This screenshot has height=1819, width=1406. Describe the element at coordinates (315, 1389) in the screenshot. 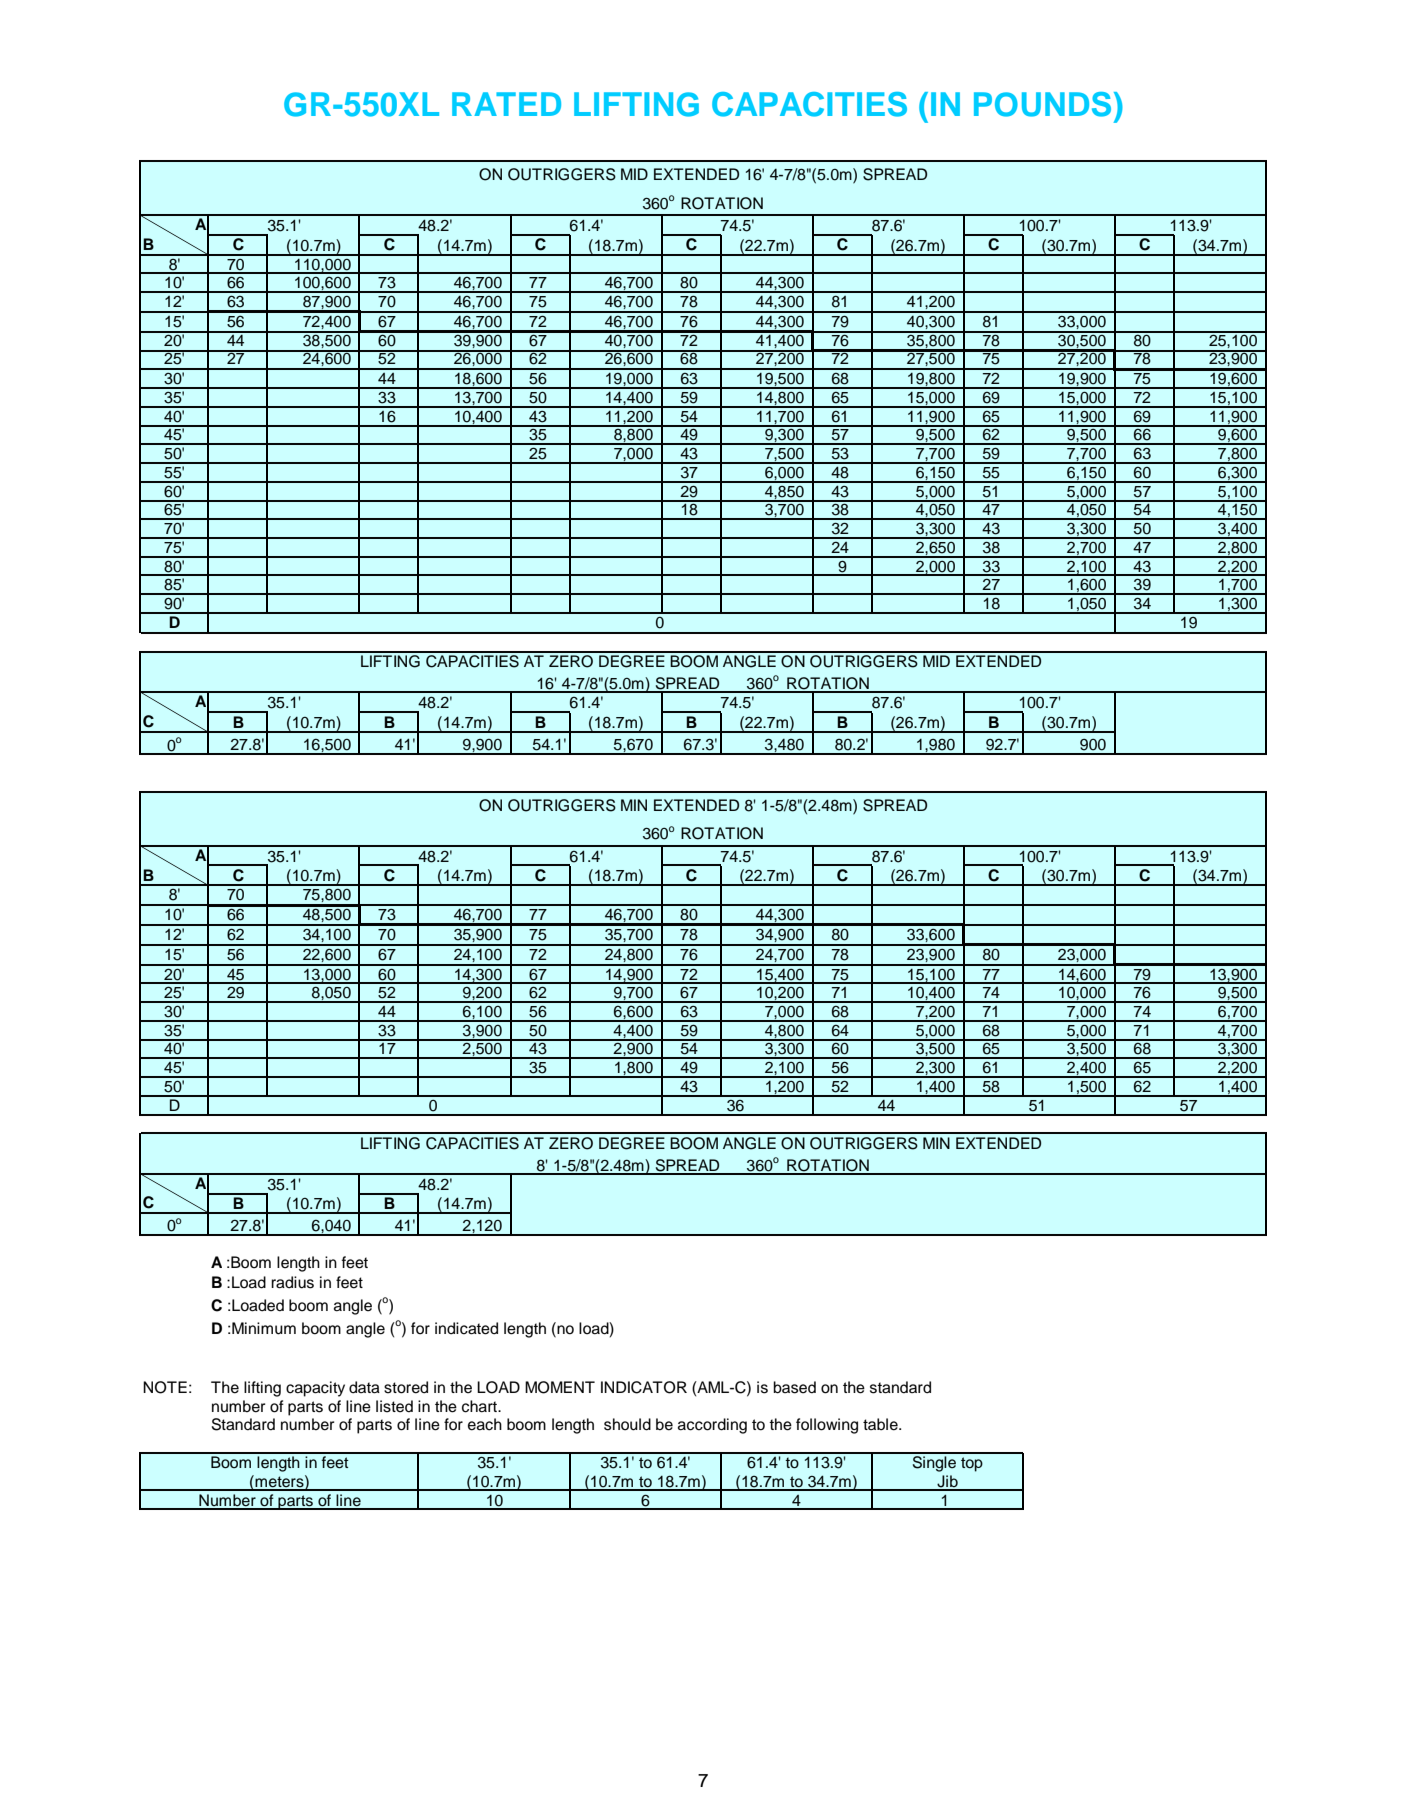

I see `capacity` at that location.
